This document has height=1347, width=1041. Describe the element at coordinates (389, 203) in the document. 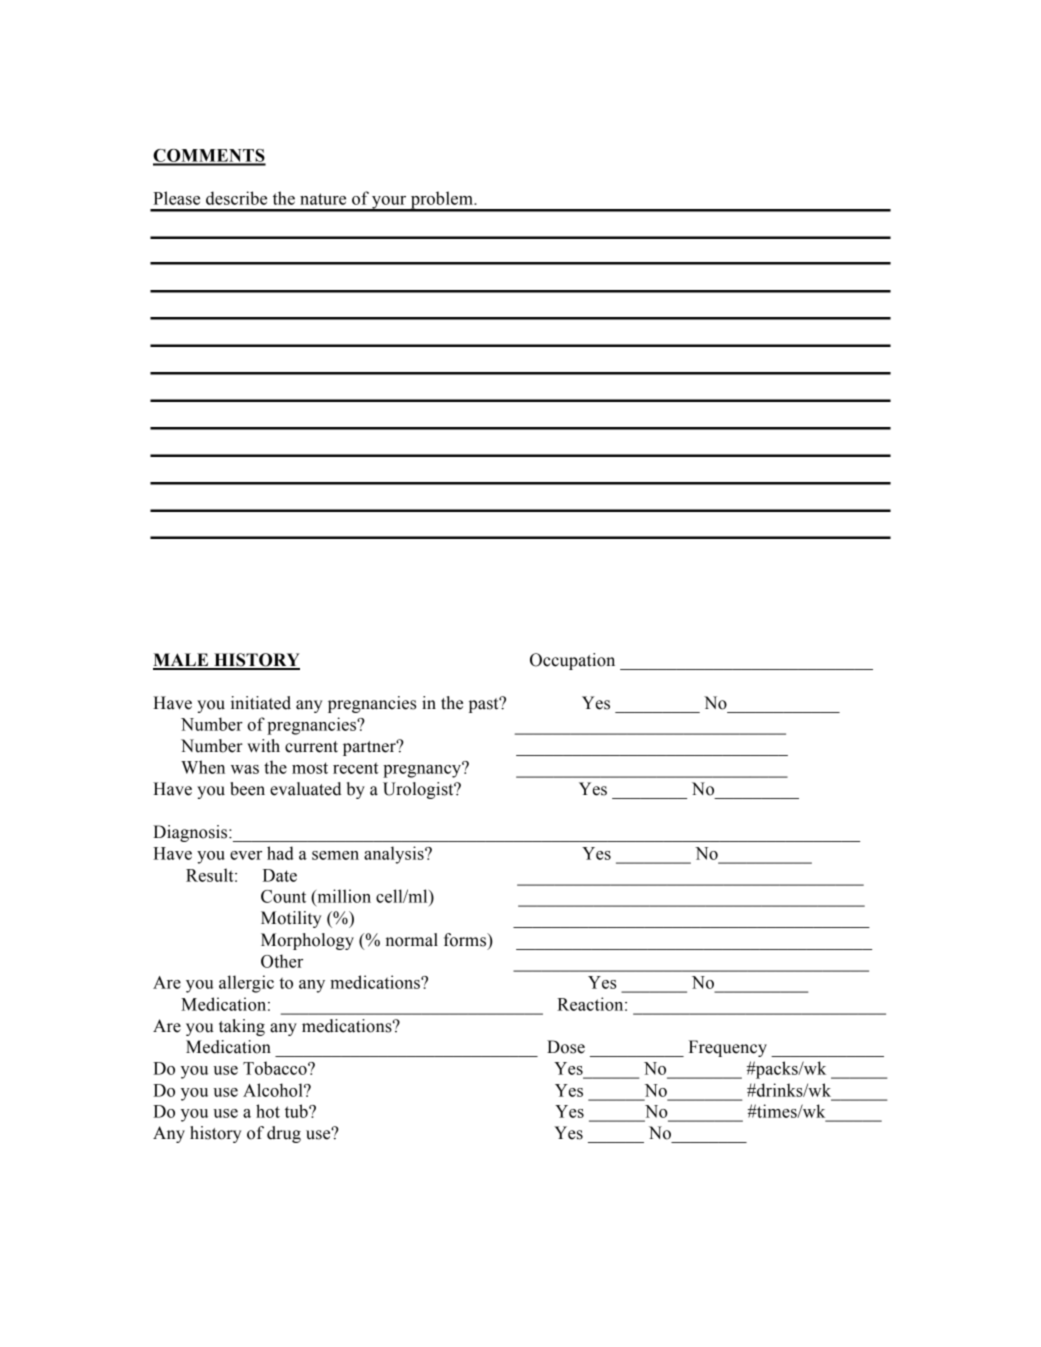

I see `your` at that location.
